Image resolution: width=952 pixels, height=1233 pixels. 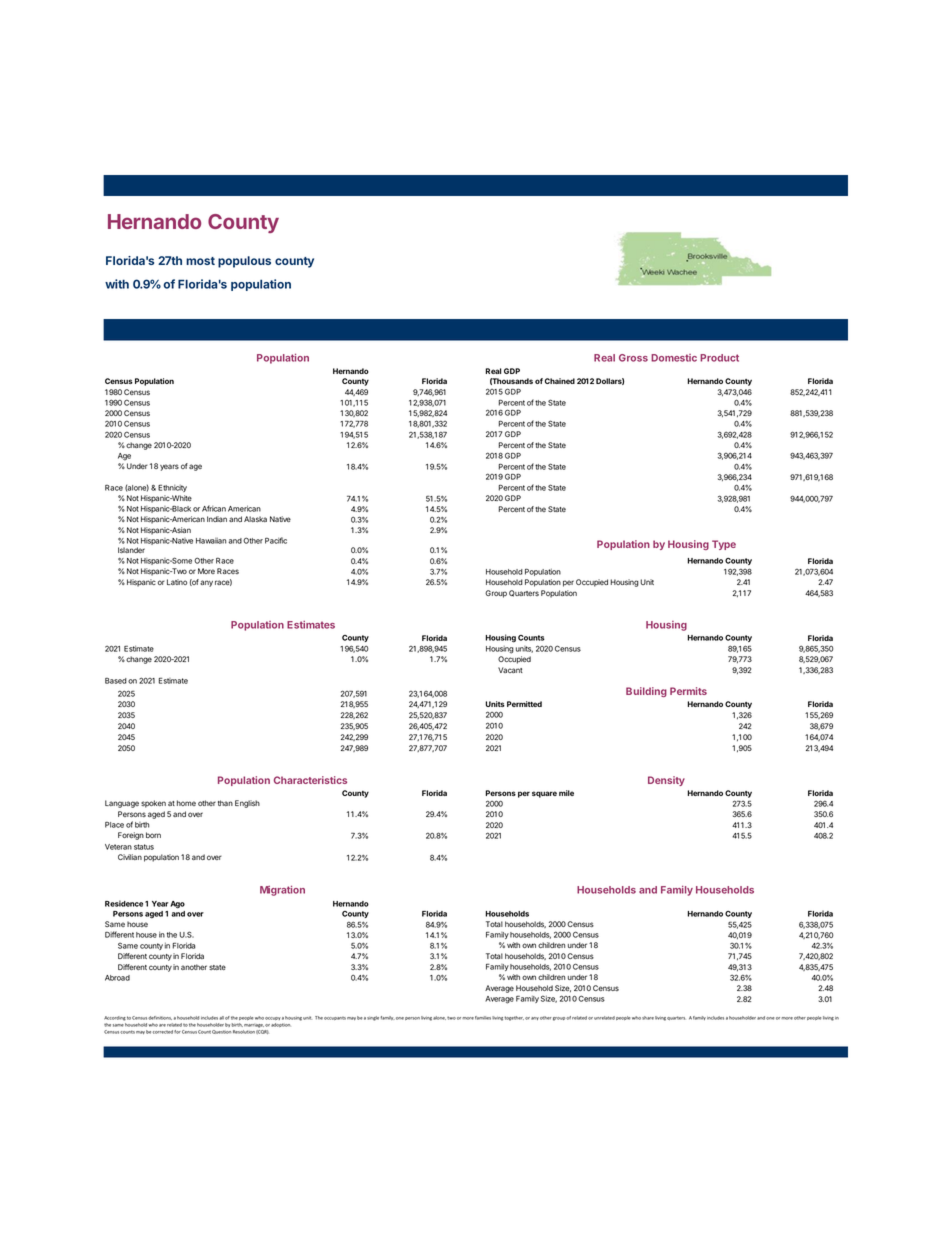 What do you see at coordinates (160, 1018) in the screenshot?
I see `definitions` at bounding box center [160, 1018].
